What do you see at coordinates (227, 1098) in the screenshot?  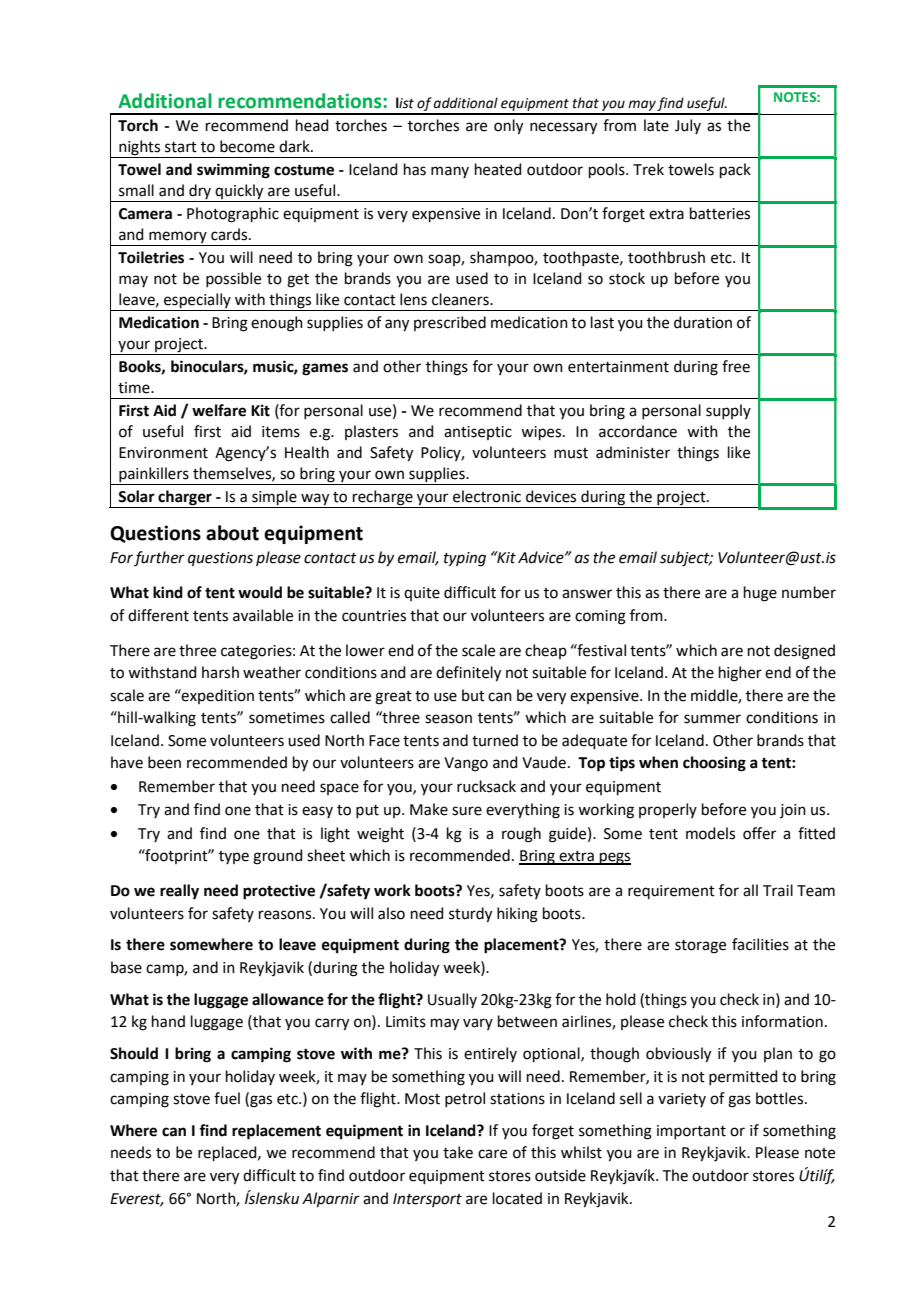 I see `fuel` at bounding box center [227, 1098].
